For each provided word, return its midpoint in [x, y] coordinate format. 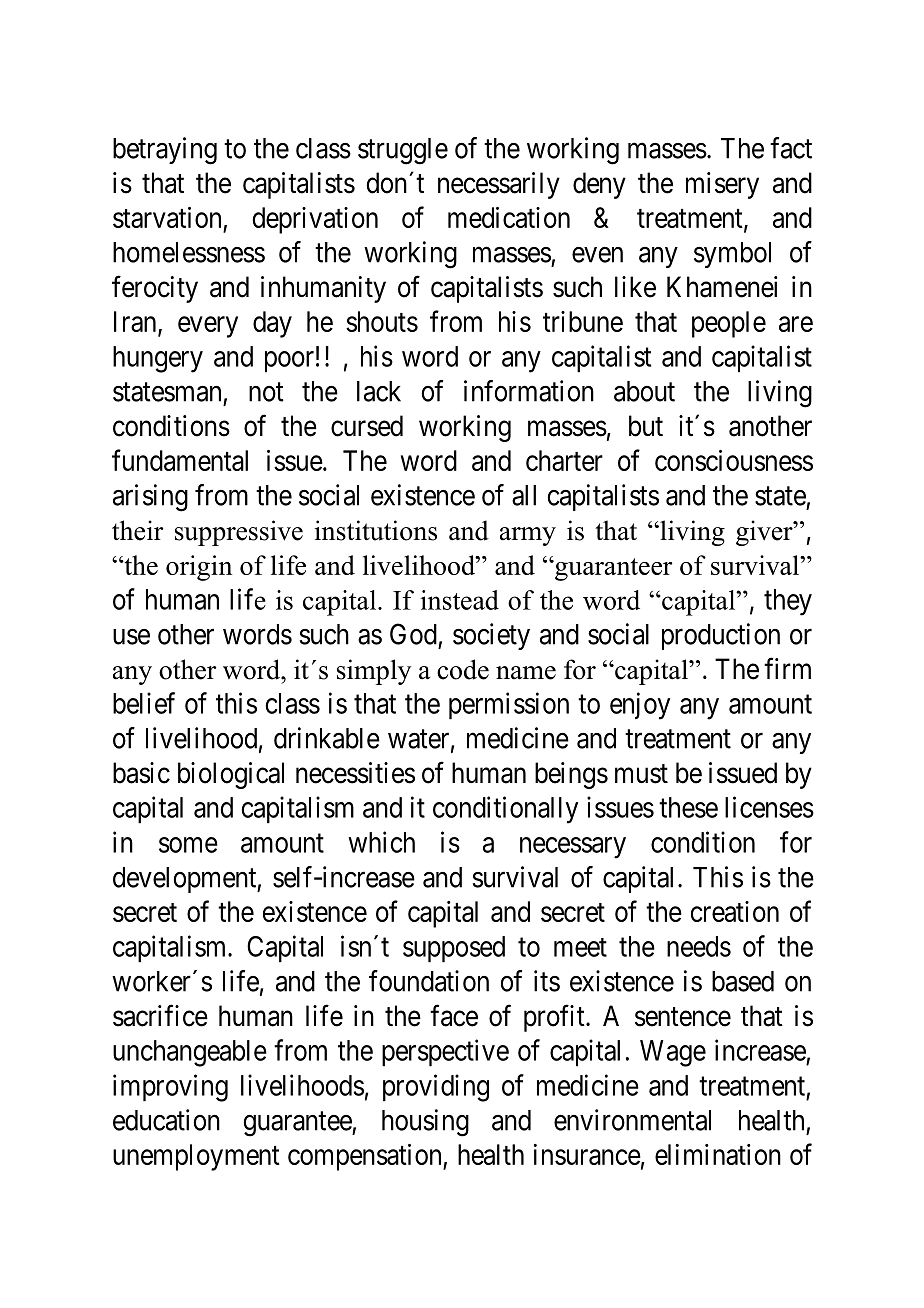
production [721, 636]
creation [735, 911]
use [131, 637]
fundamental [180, 460]
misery [722, 185]
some [188, 845]
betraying [165, 151]
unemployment [196, 1157]
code [463, 669]
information [529, 391]
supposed [454, 949]
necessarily [499, 185]
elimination [718, 1154]
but [646, 426]
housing [425, 1123]
